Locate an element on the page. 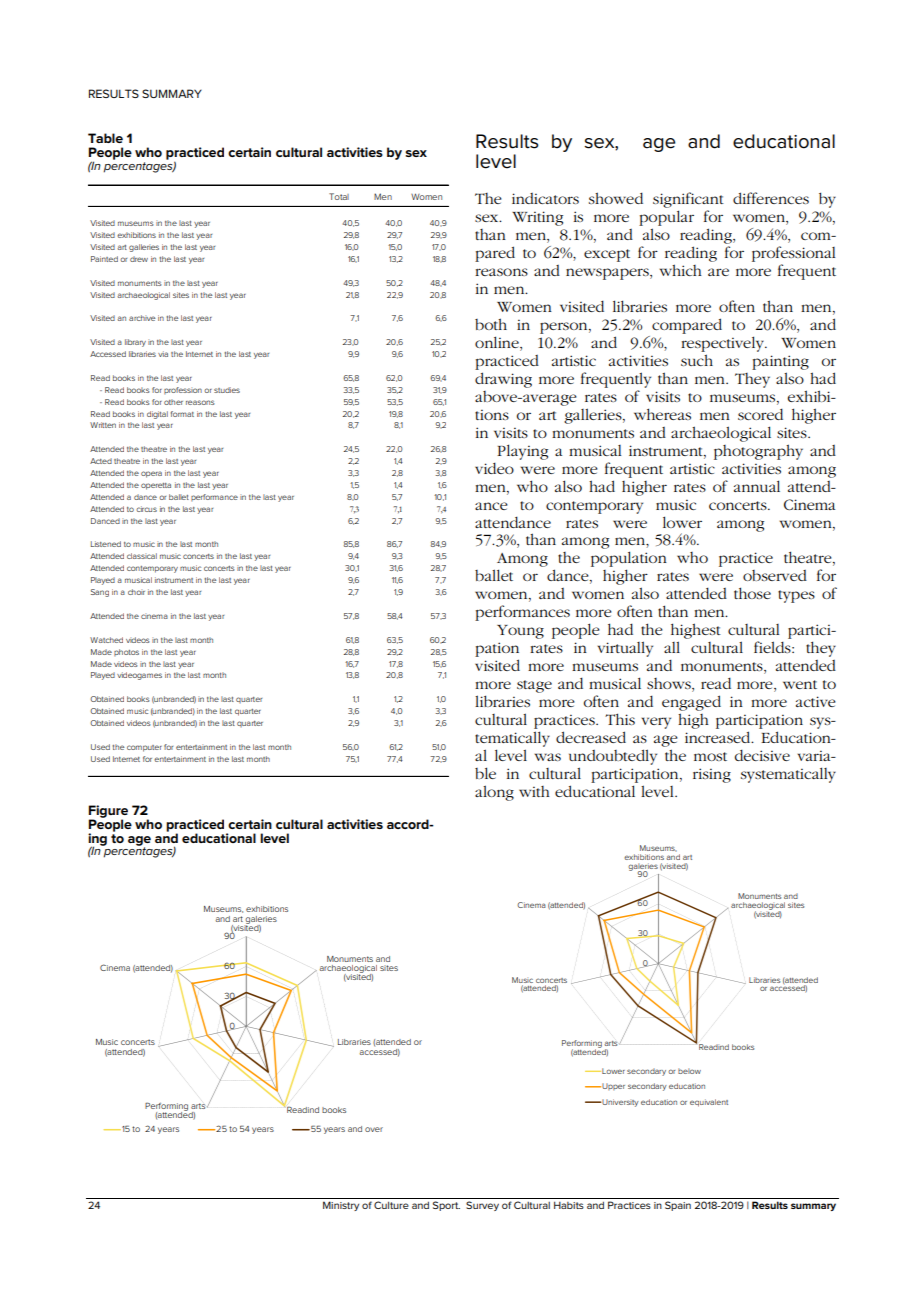  differences is located at coordinates (771, 198).
